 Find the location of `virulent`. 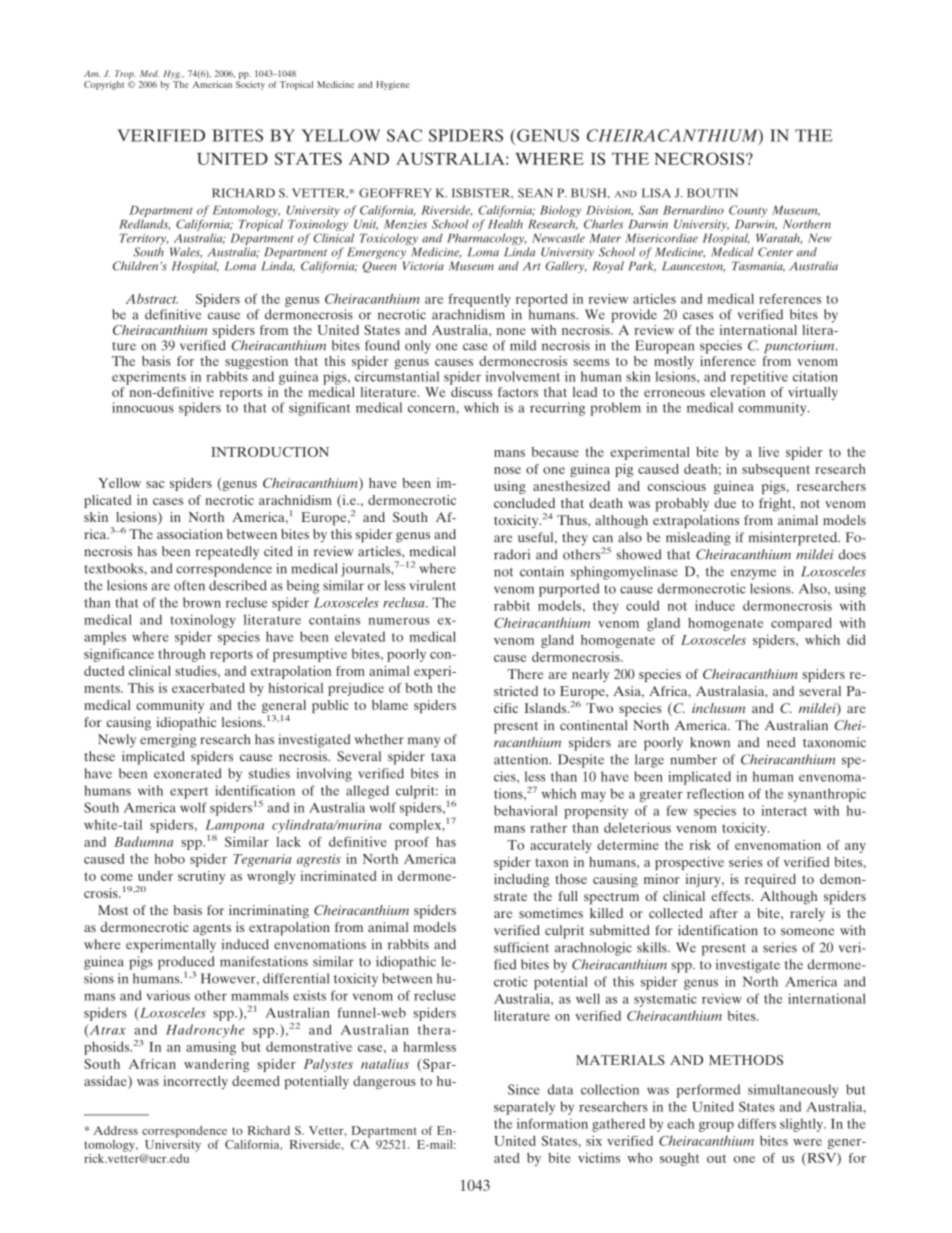

virulent is located at coordinates (432, 585).
